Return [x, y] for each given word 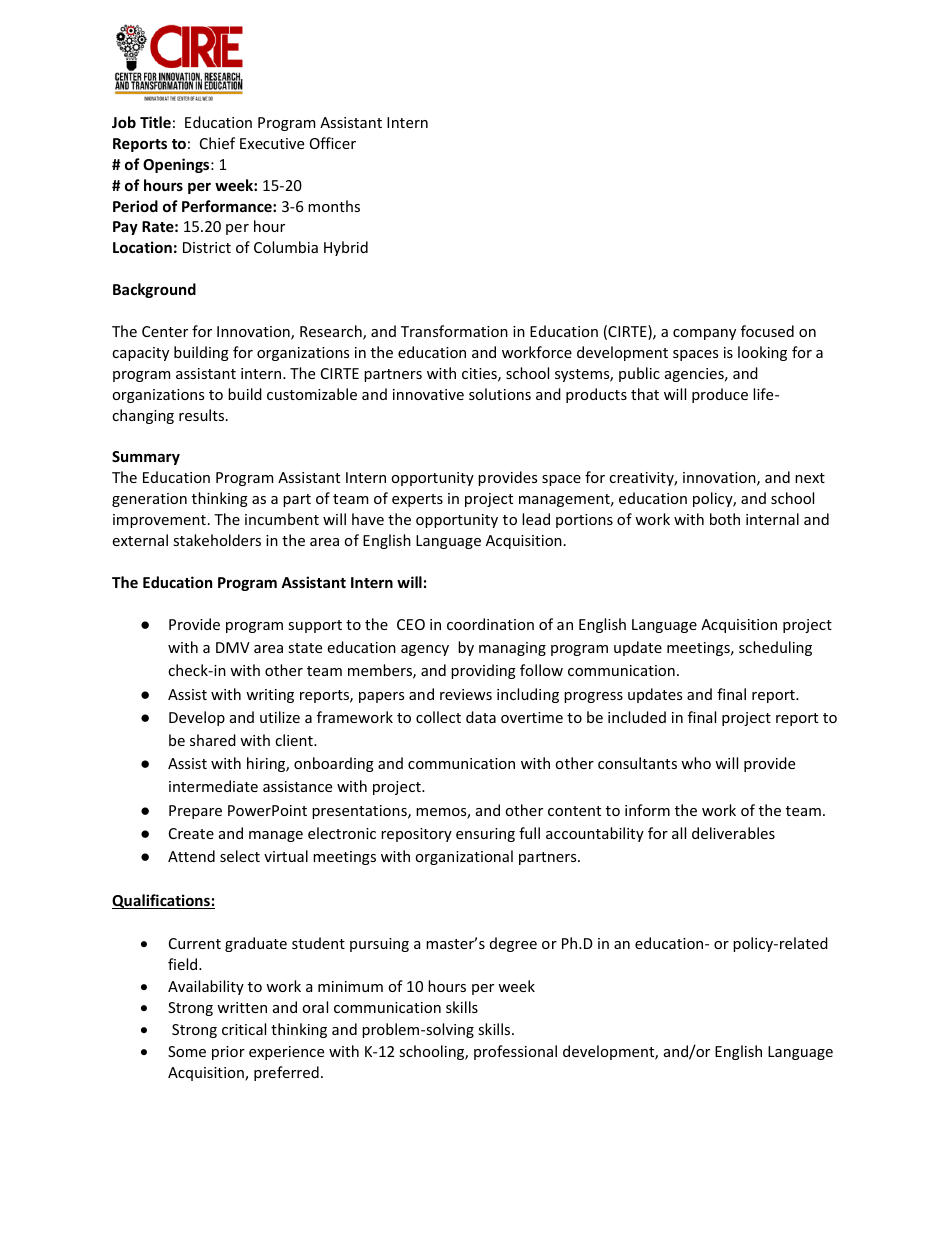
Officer [333, 143]
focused [767, 331]
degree [513, 944]
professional [515, 1052]
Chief [217, 143]
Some [187, 1051]
